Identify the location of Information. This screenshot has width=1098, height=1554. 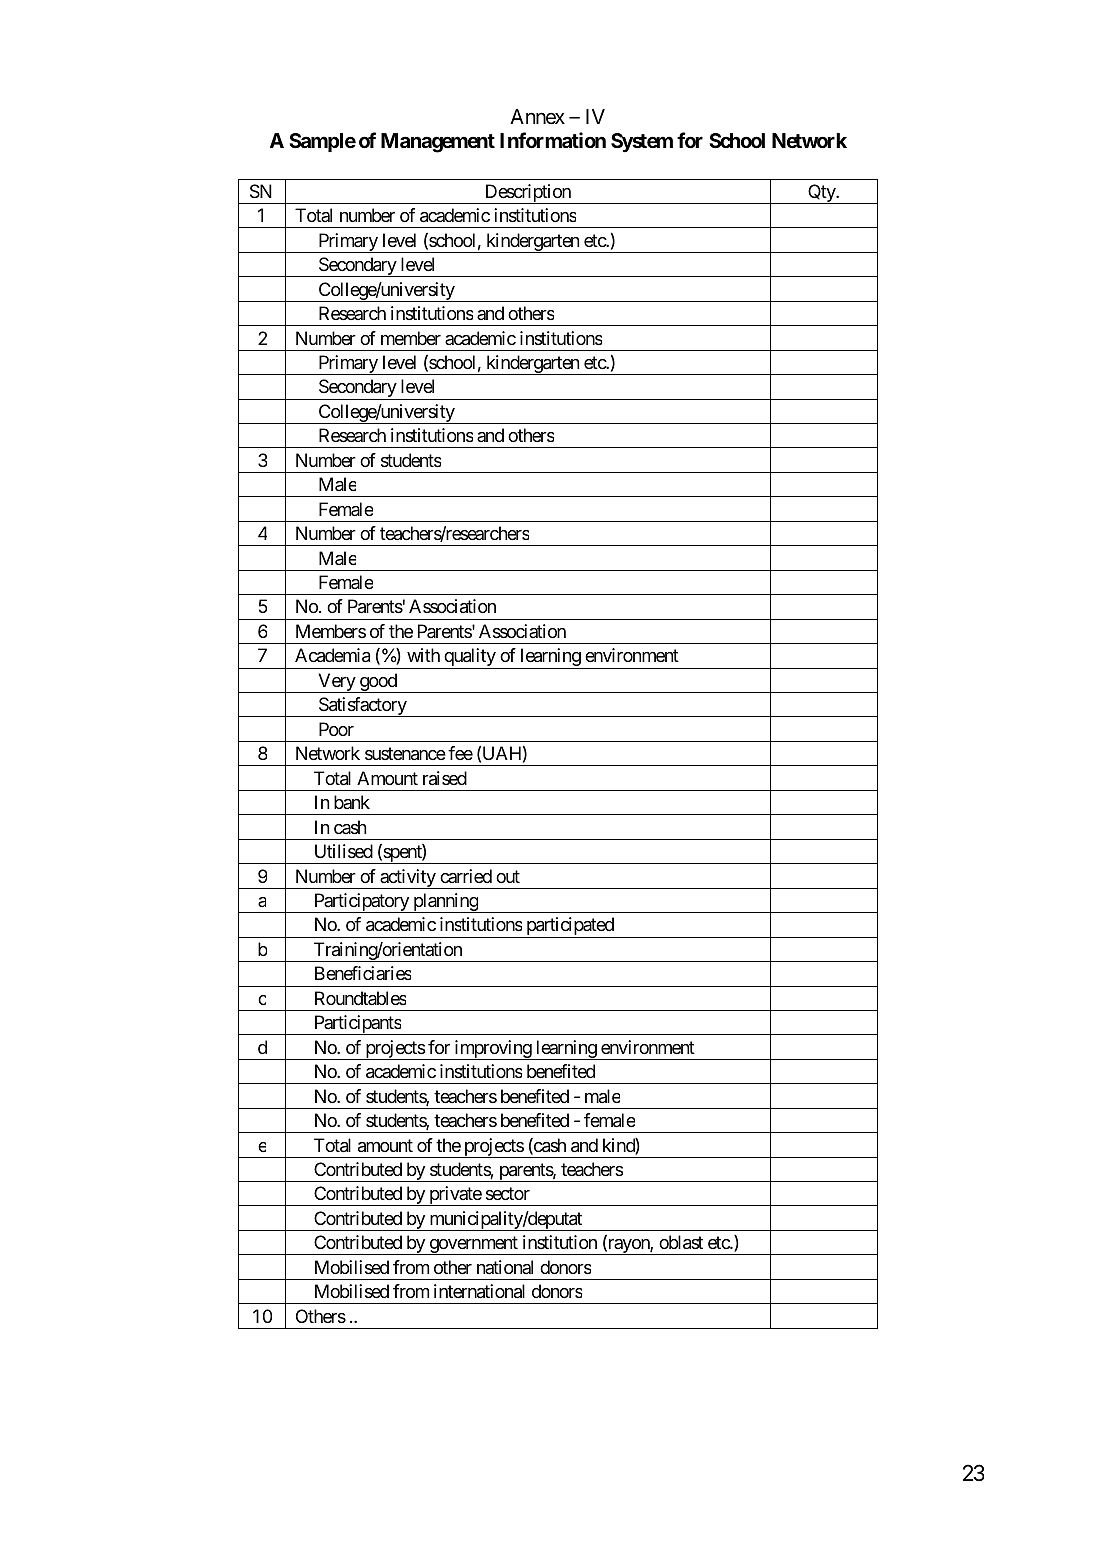
(553, 140).
